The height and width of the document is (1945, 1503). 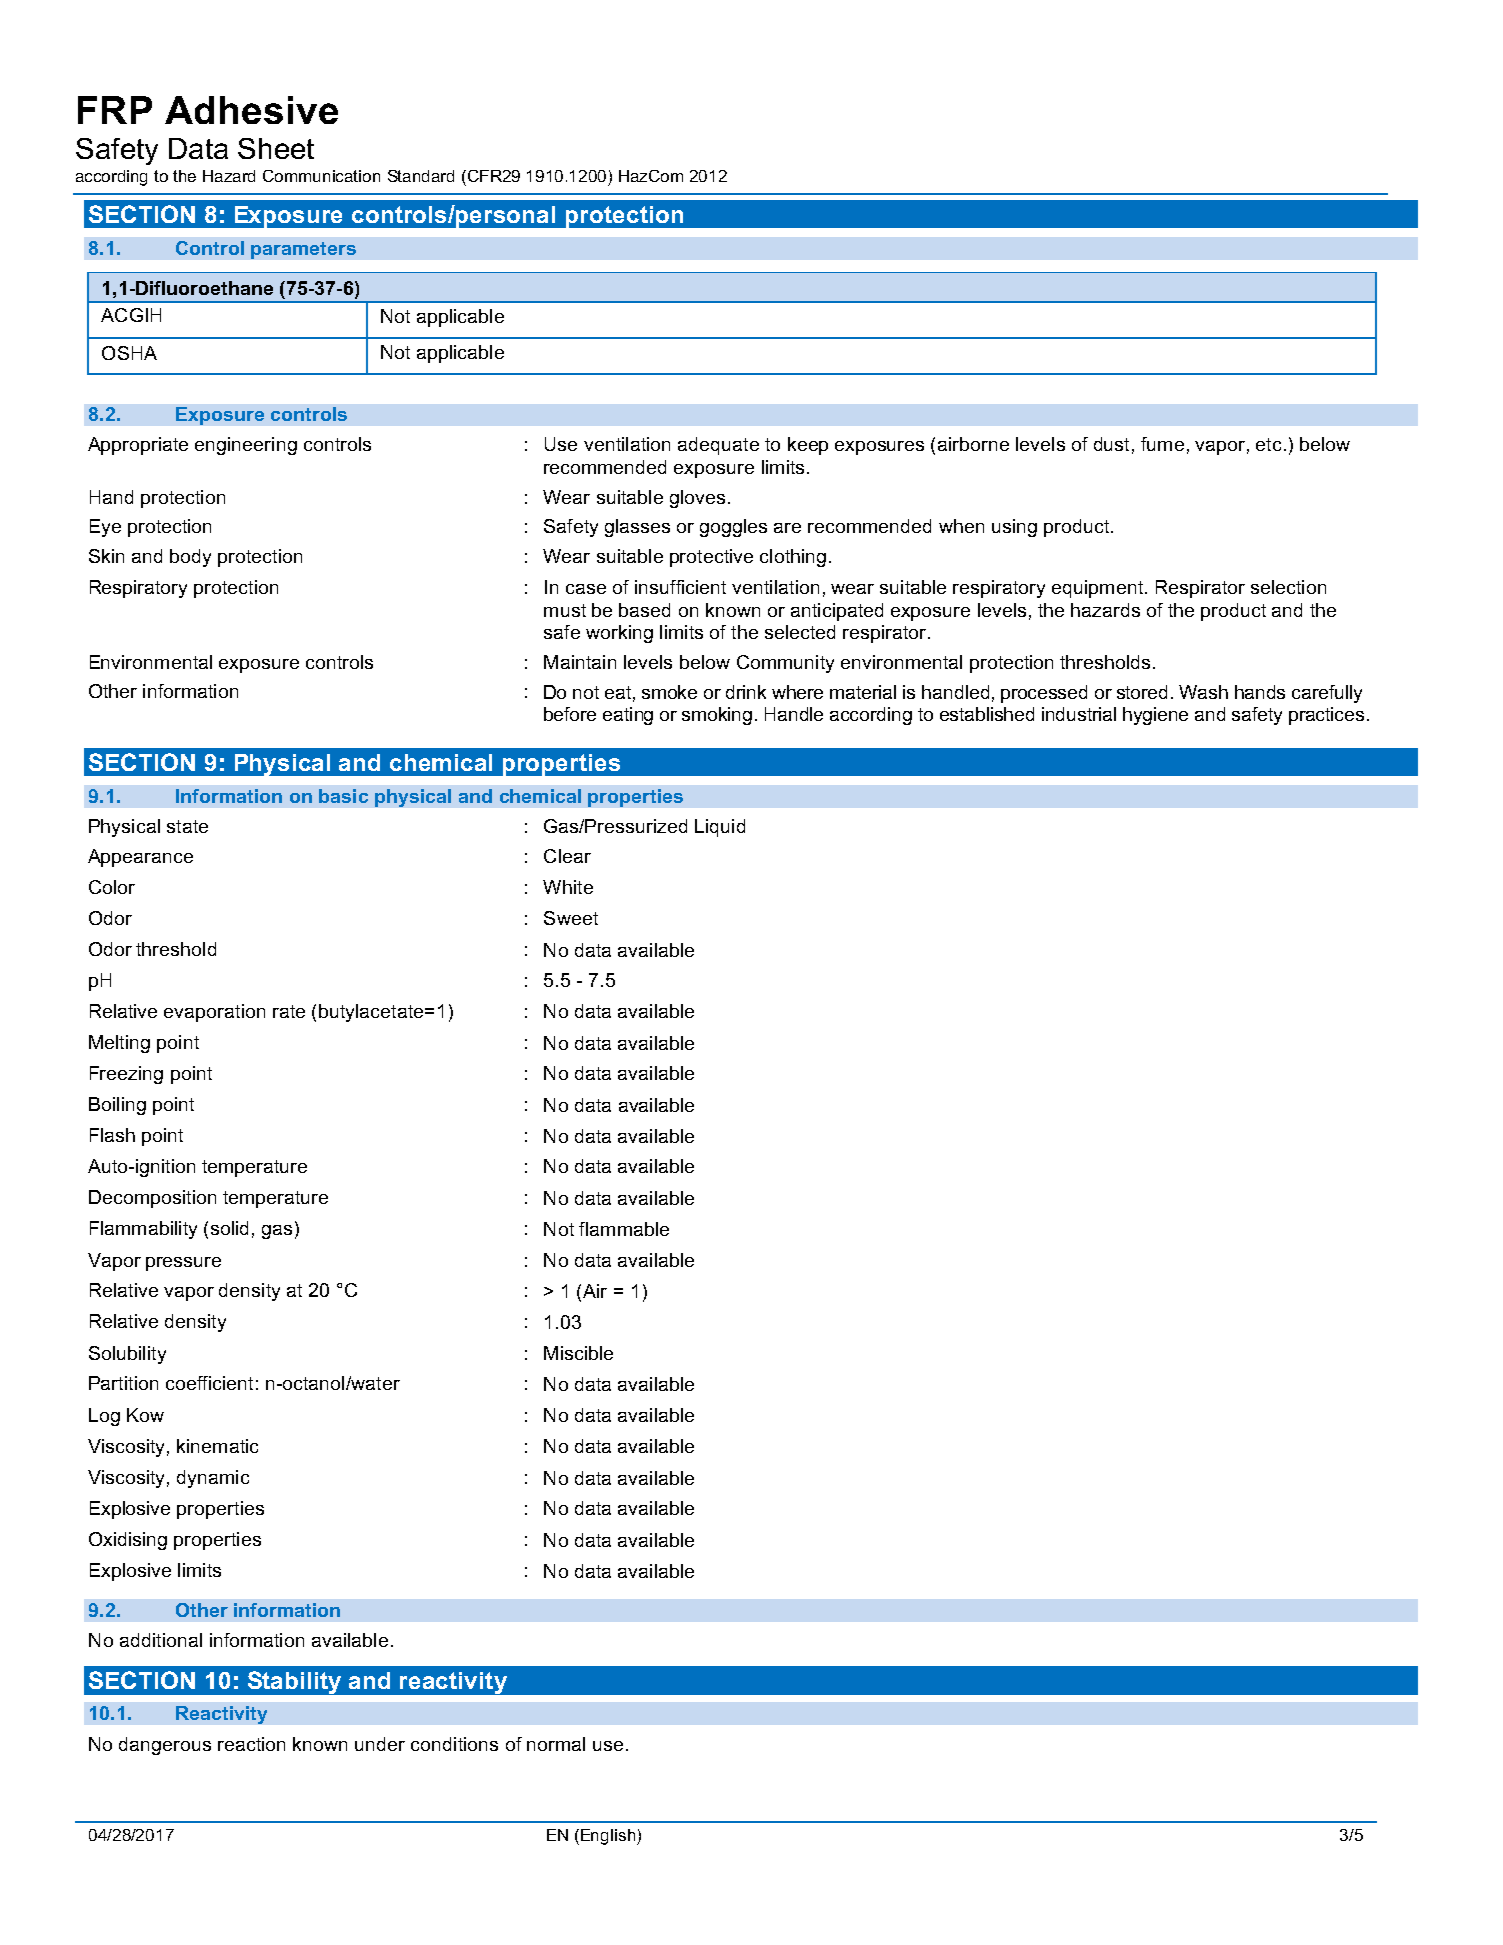 What do you see at coordinates (289, 1011) in the document?
I see `rate` at bounding box center [289, 1011].
